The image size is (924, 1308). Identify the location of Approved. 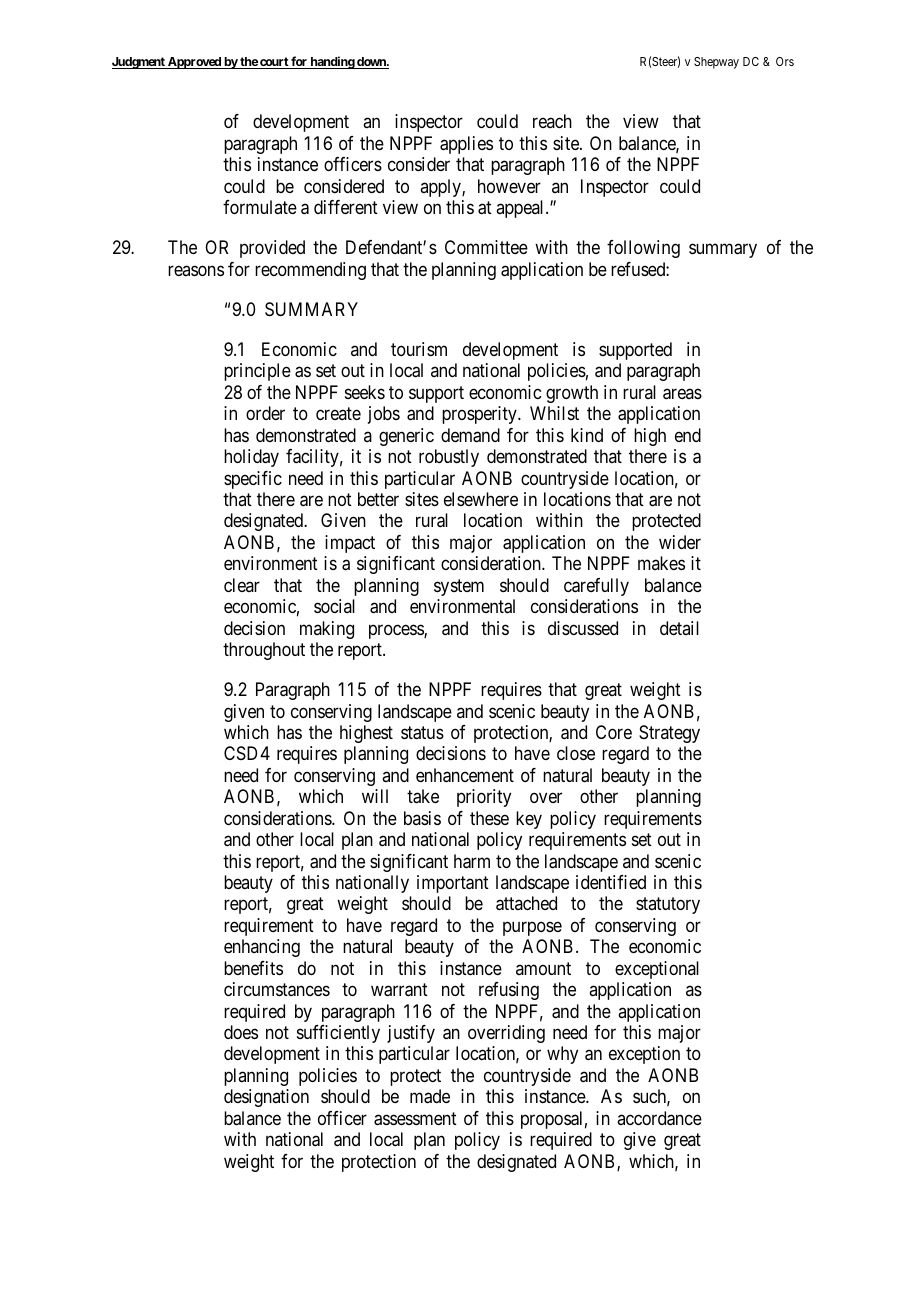
(194, 63).
